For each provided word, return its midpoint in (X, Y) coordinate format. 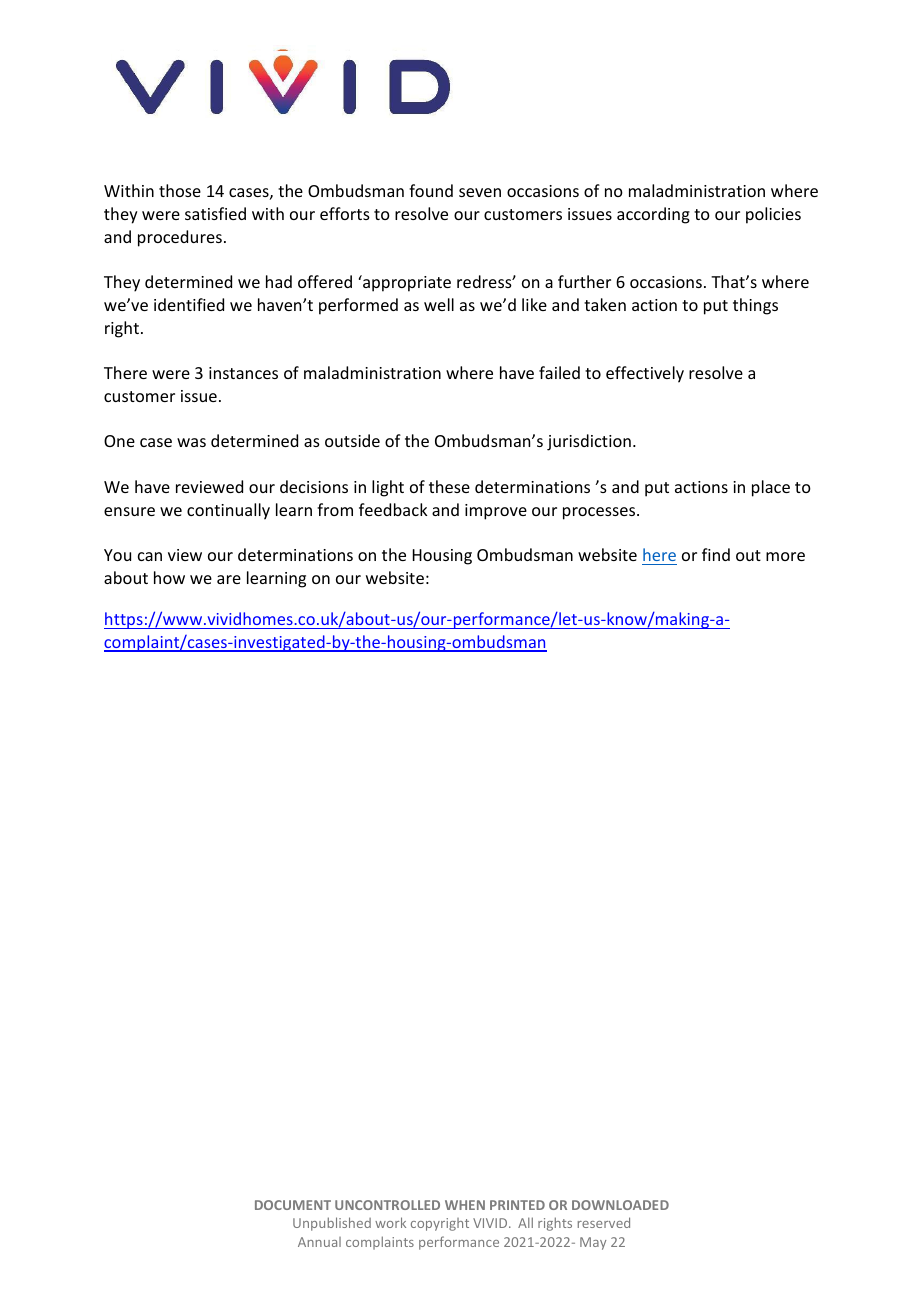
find (716, 554)
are (229, 579)
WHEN (465, 1205)
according (653, 215)
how (169, 577)
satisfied (215, 213)
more (785, 556)
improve (496, 512)
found (431, 190)
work (390, 1222)
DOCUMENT (293, 1205)
